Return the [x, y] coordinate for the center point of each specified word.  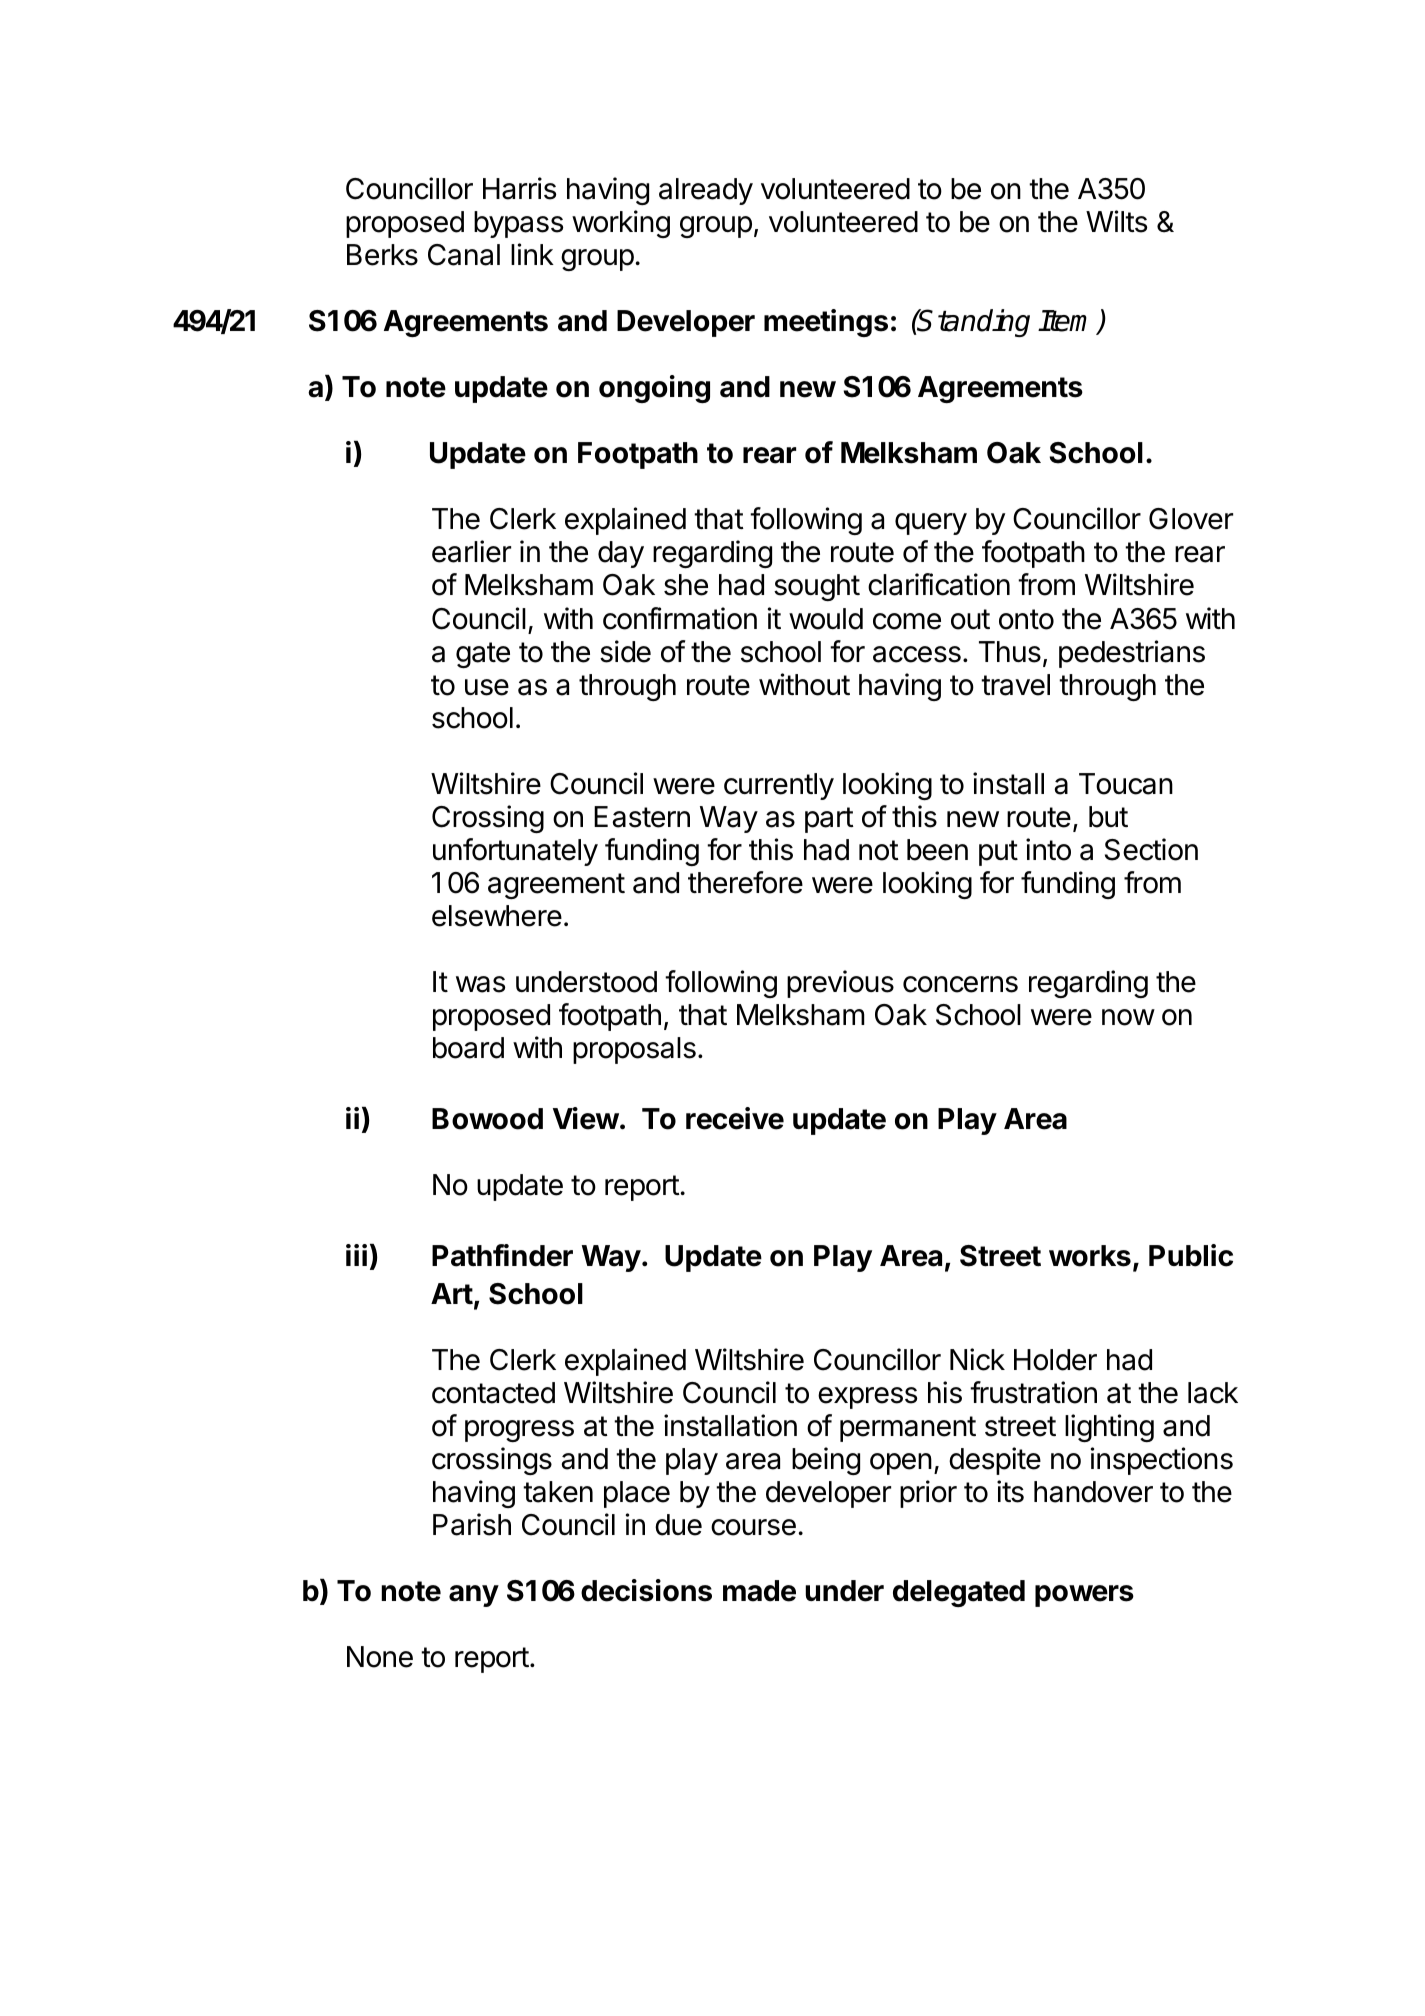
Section [1151, 849]
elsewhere [497, 916]
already [706, 191]
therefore [745, 882]
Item [1067, 322]
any [474, 1596]
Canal [464, 255]
